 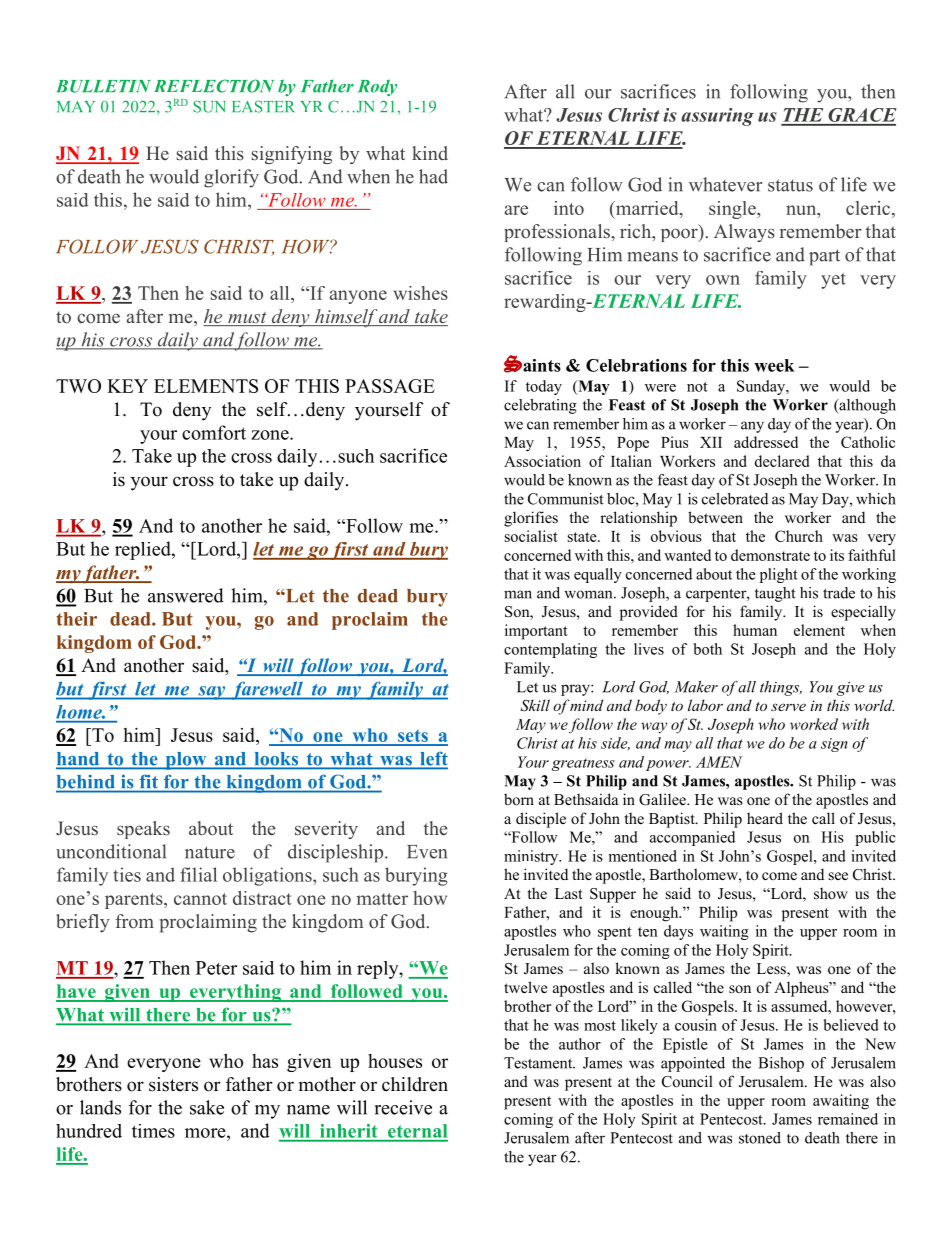 I want to click on see, so click(x=838, y=876).
